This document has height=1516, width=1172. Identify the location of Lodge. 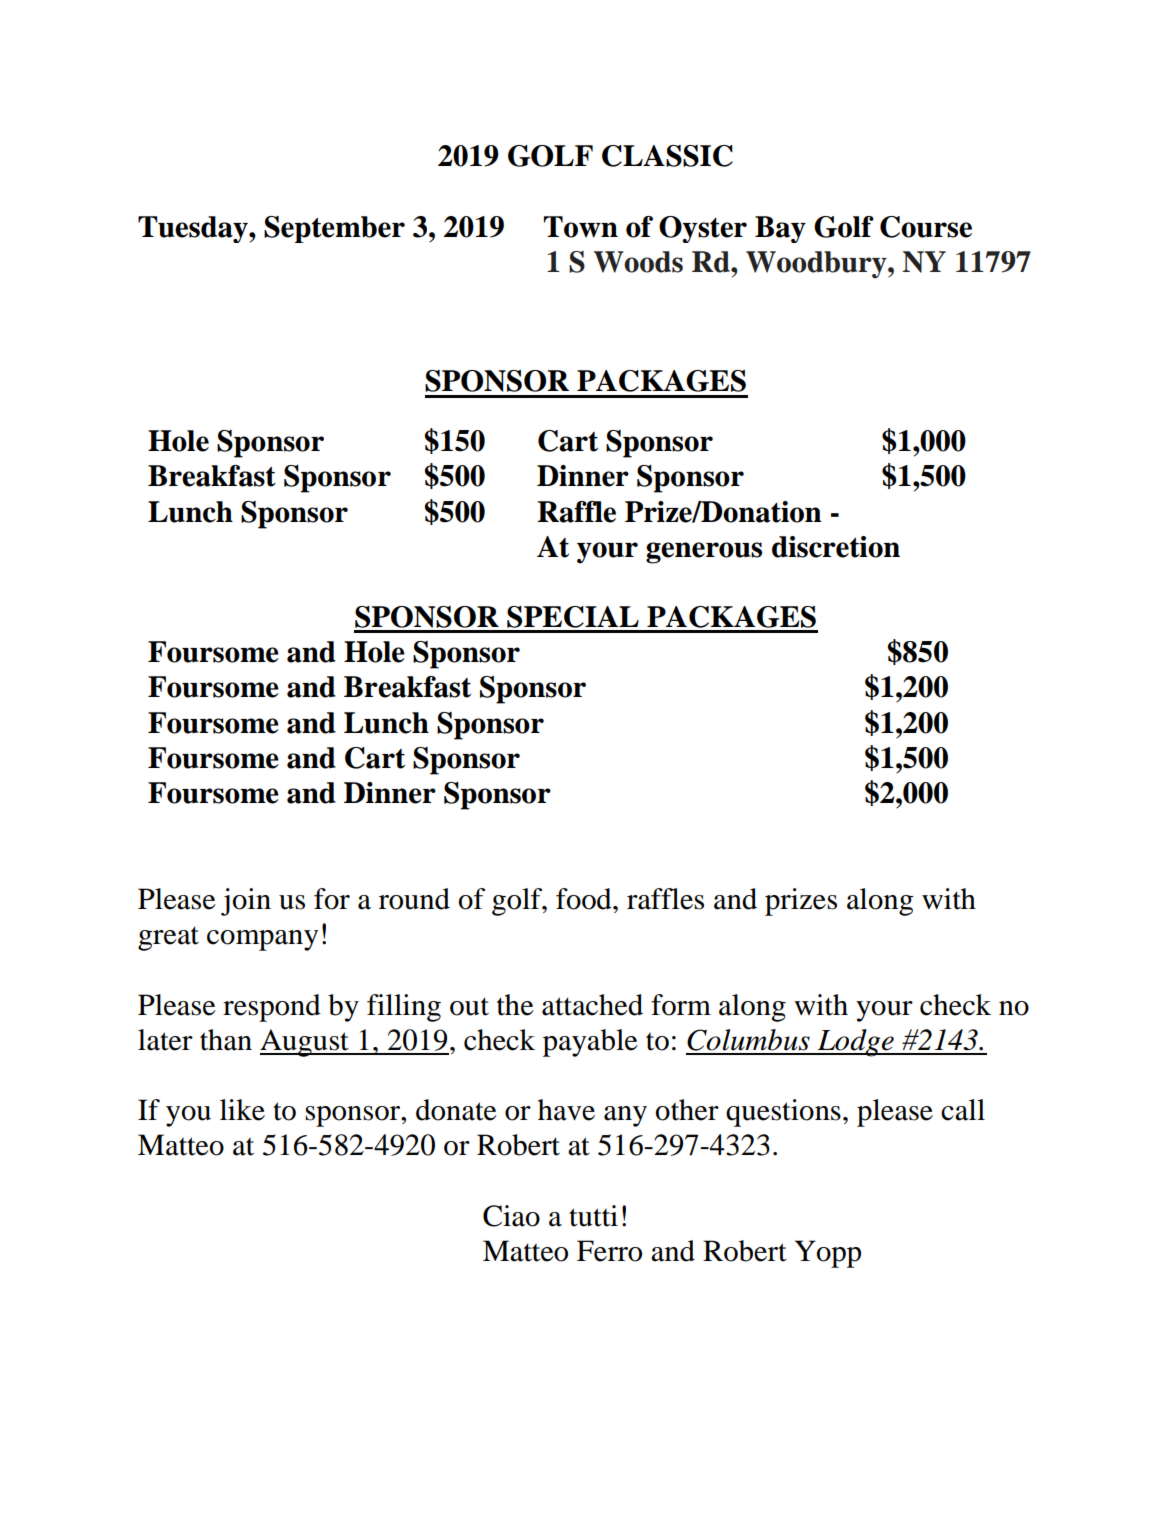
(855, 1043).
